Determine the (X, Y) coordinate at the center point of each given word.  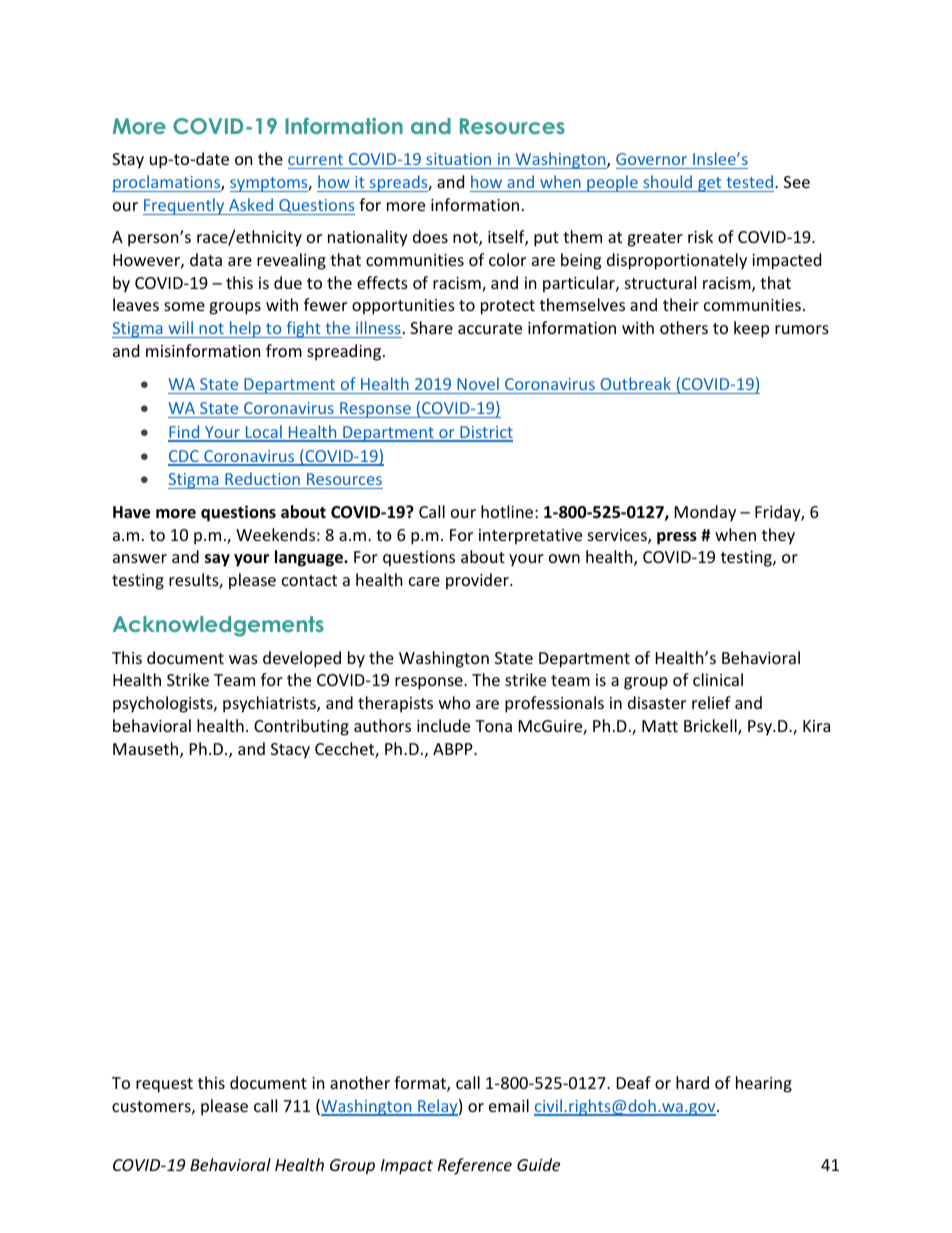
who (455, 702)
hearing (764, 1084)
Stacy (290, 751)
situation (459, 161)
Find (185, 433)
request (164, 1085)
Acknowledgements (218, 626)
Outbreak (635, 383)
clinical (718, 679)
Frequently (185, 206)
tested (750, 181)
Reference (475, 1166)
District (485, 433)
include (443, 725)
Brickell (711, 727)
